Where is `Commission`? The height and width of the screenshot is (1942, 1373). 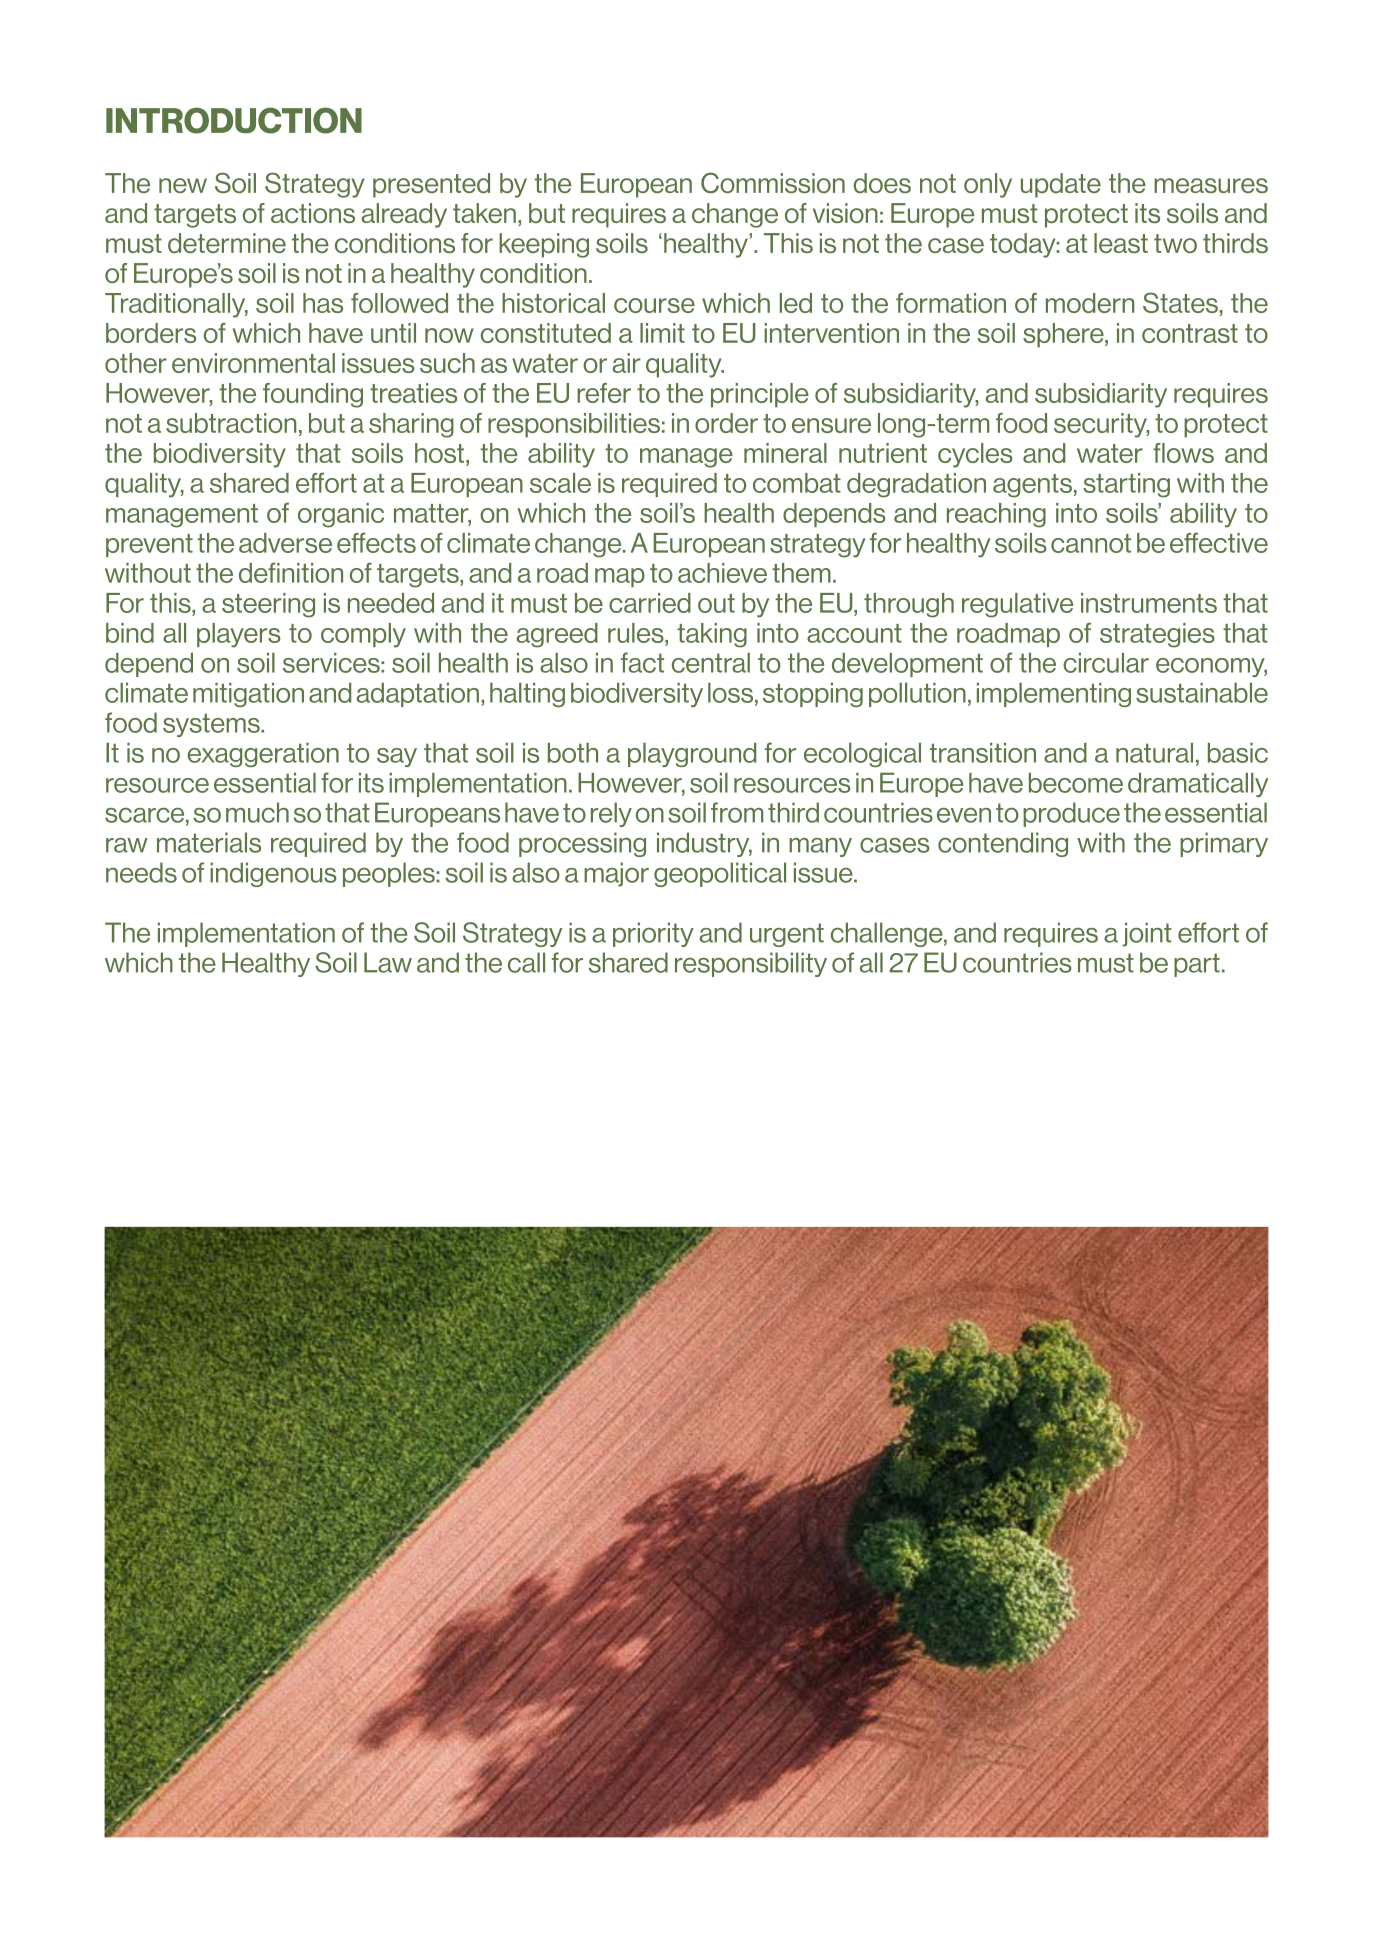 Commission is located at coordinates (773, 182).
